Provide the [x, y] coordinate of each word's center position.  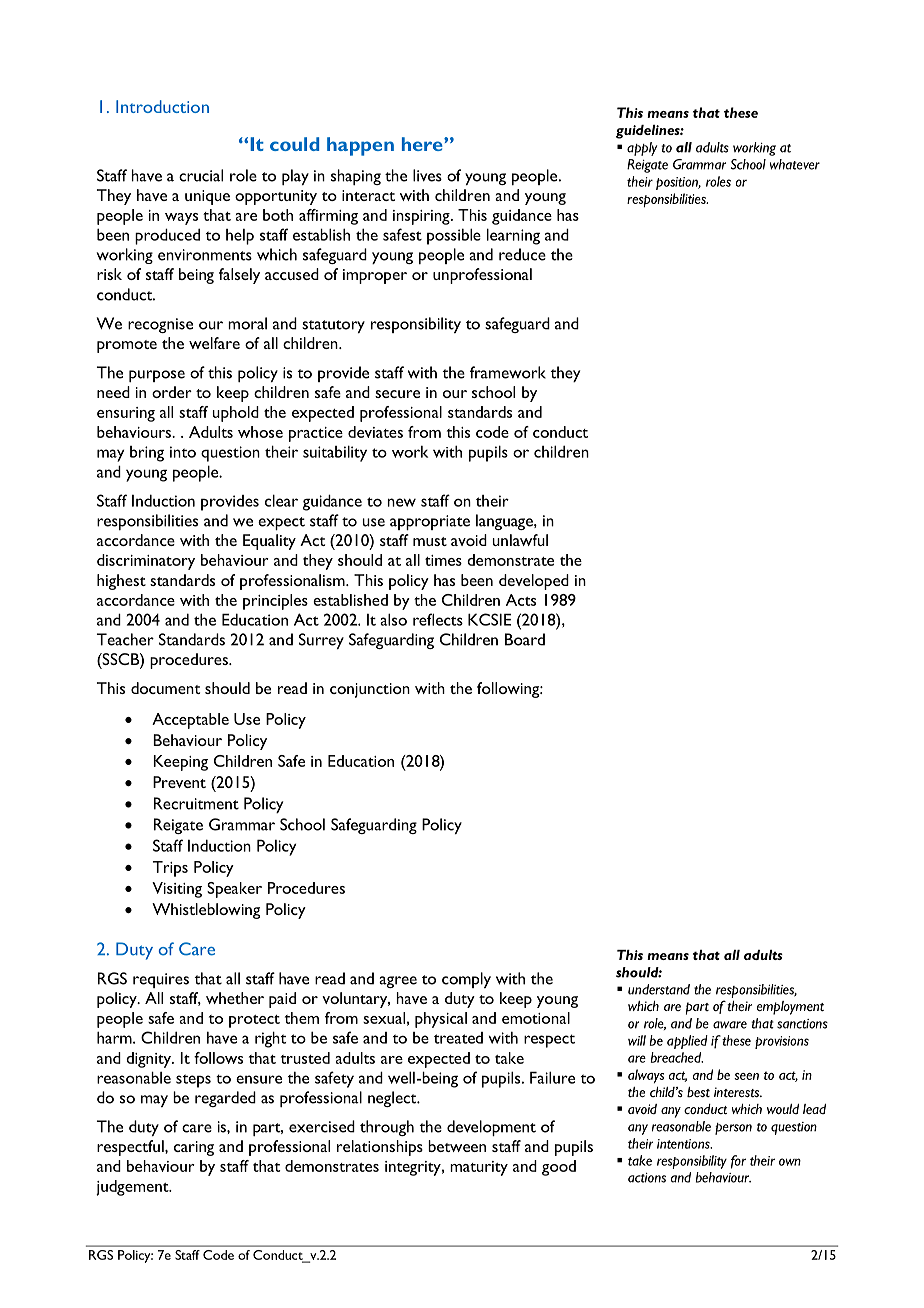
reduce [522, 254]
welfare [214, 343]
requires [161, 980]
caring [194, 1148]
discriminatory [146, 562]
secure [397, 394]
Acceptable [190, 721]
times [443, 560]
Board [525, 639]
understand [659, 989]
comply [466, 980]
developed [534, 582]
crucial [201, 175]
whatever [795, 164]
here [423, 144]
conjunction [370, 690]
